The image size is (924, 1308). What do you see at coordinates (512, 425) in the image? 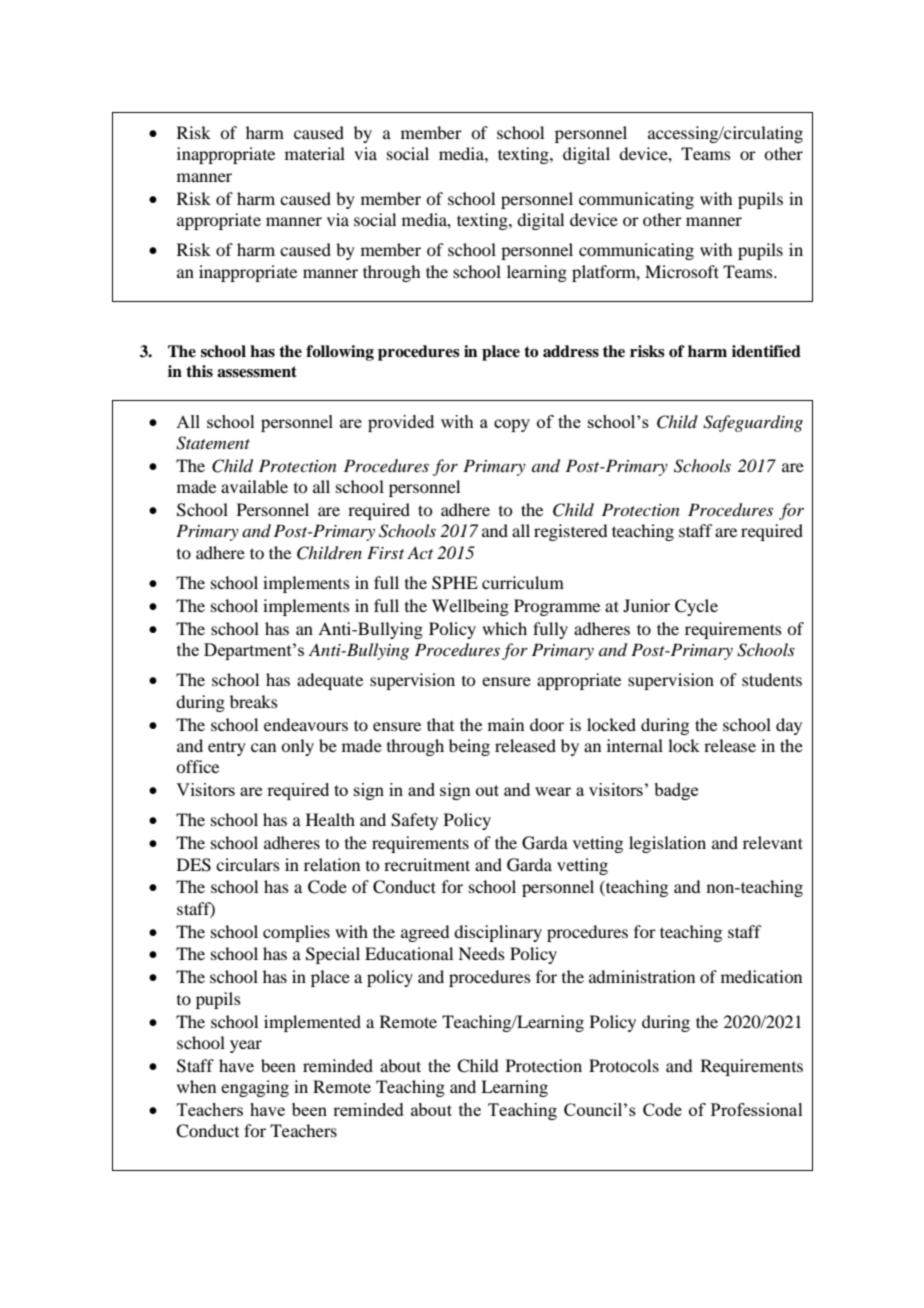
I see `copy` at bounding box center [512, 425].
